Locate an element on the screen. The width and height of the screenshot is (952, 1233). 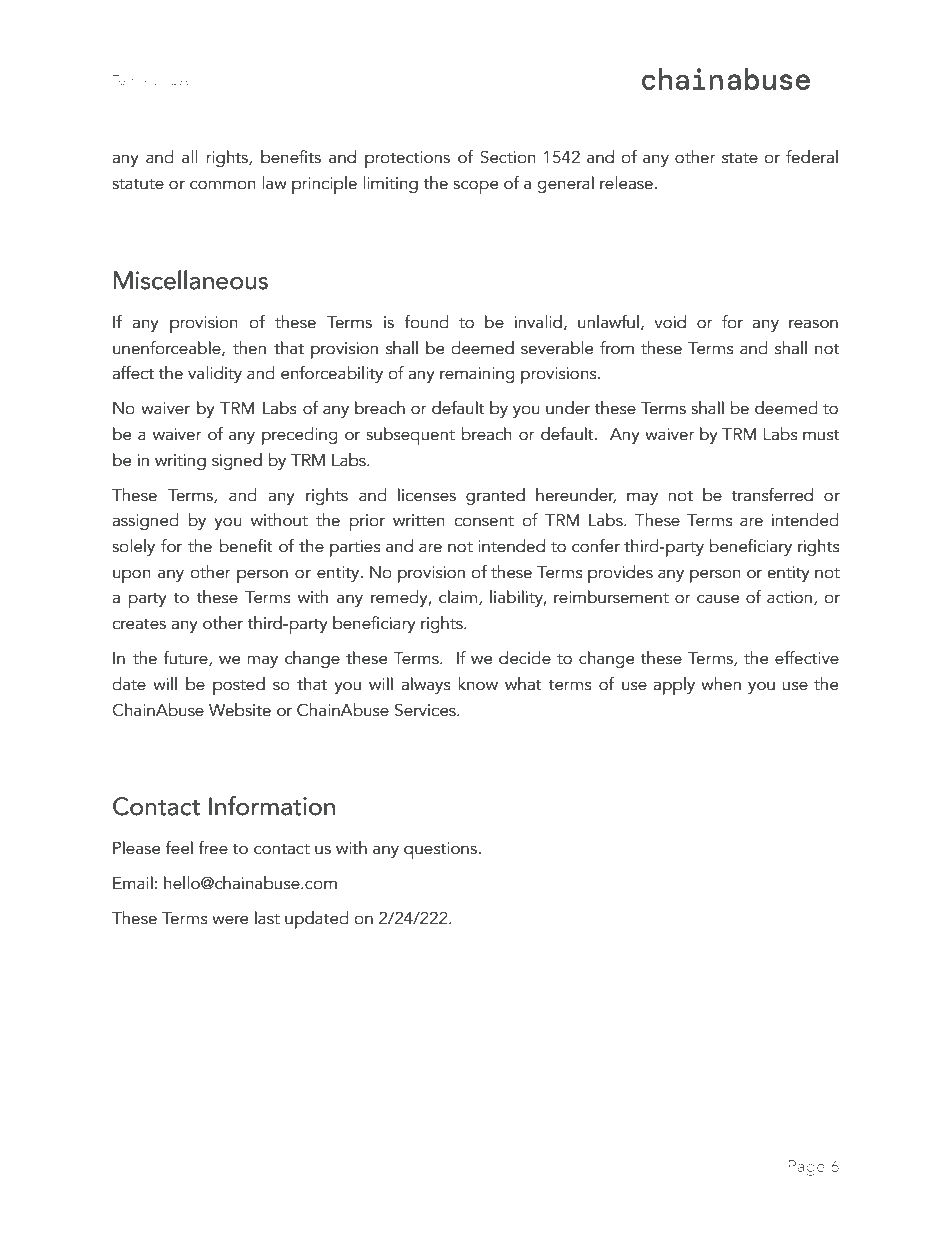
state is located at coordinates (740, 158).
